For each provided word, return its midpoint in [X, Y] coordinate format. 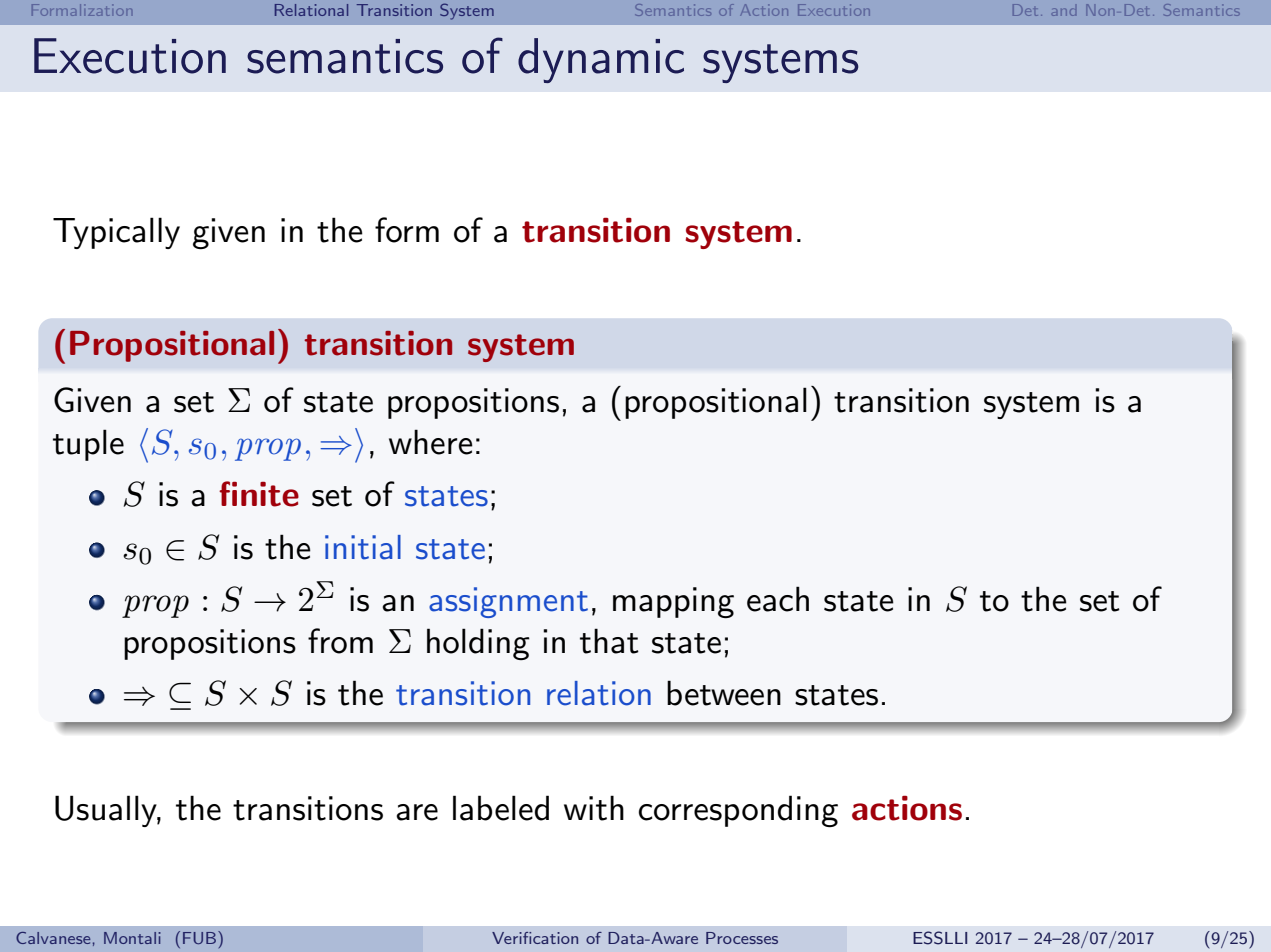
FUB [201, 937]
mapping [673, 602]
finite [259, 494]
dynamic [601, 60]
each [778, 599]
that [609, 641]
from [340, 641]
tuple [88, 445]
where [431, 442]
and [1064, 12]
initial [363, 547]
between [724, 693]
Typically [116, 233]
